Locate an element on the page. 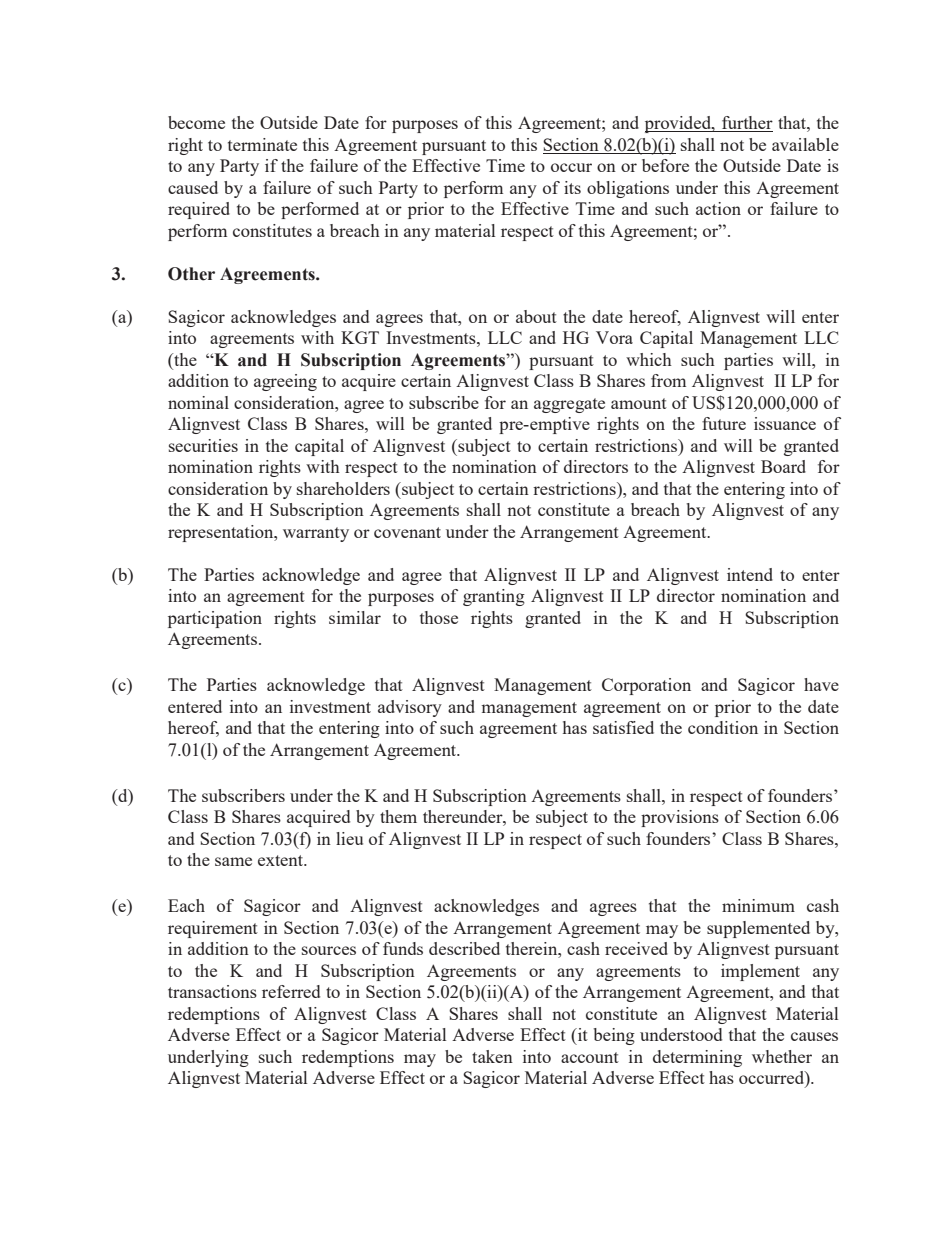 This image has height=1233, width=952. referred is located at coordinates (291, 991).
